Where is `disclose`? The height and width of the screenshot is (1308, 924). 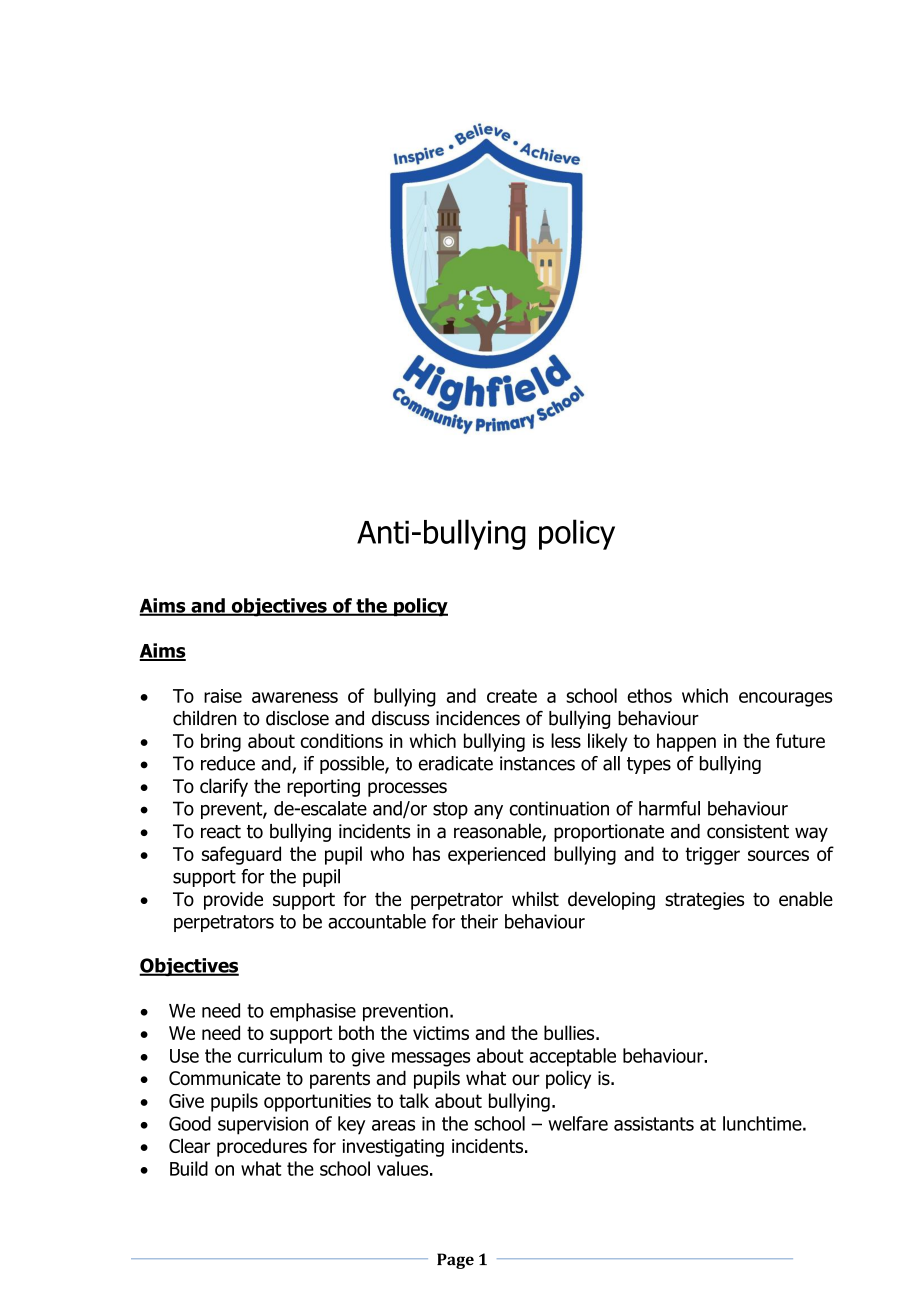 disclose is located at coordinates (297, 718).
